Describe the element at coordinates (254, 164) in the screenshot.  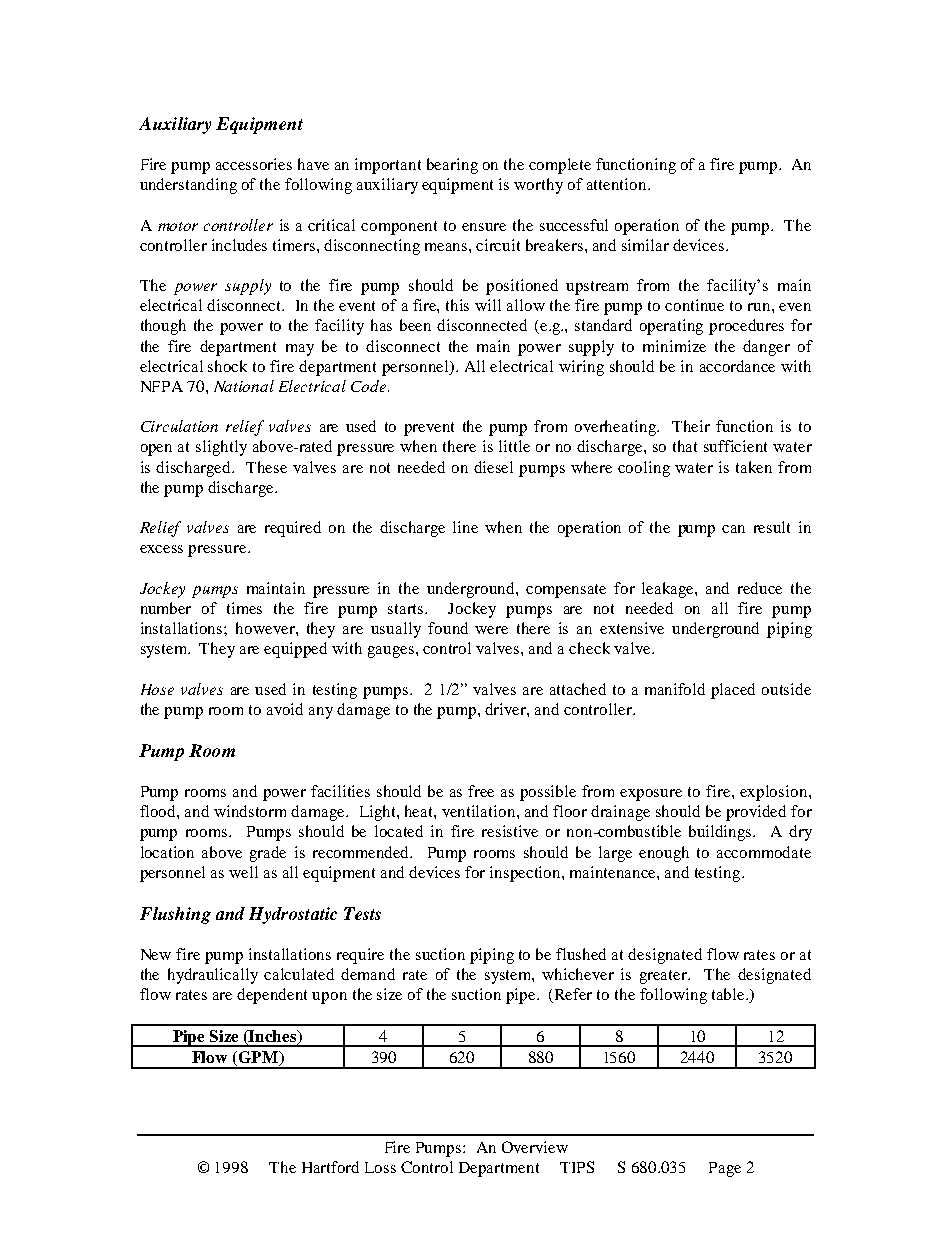
I see `accessories` at that location.
